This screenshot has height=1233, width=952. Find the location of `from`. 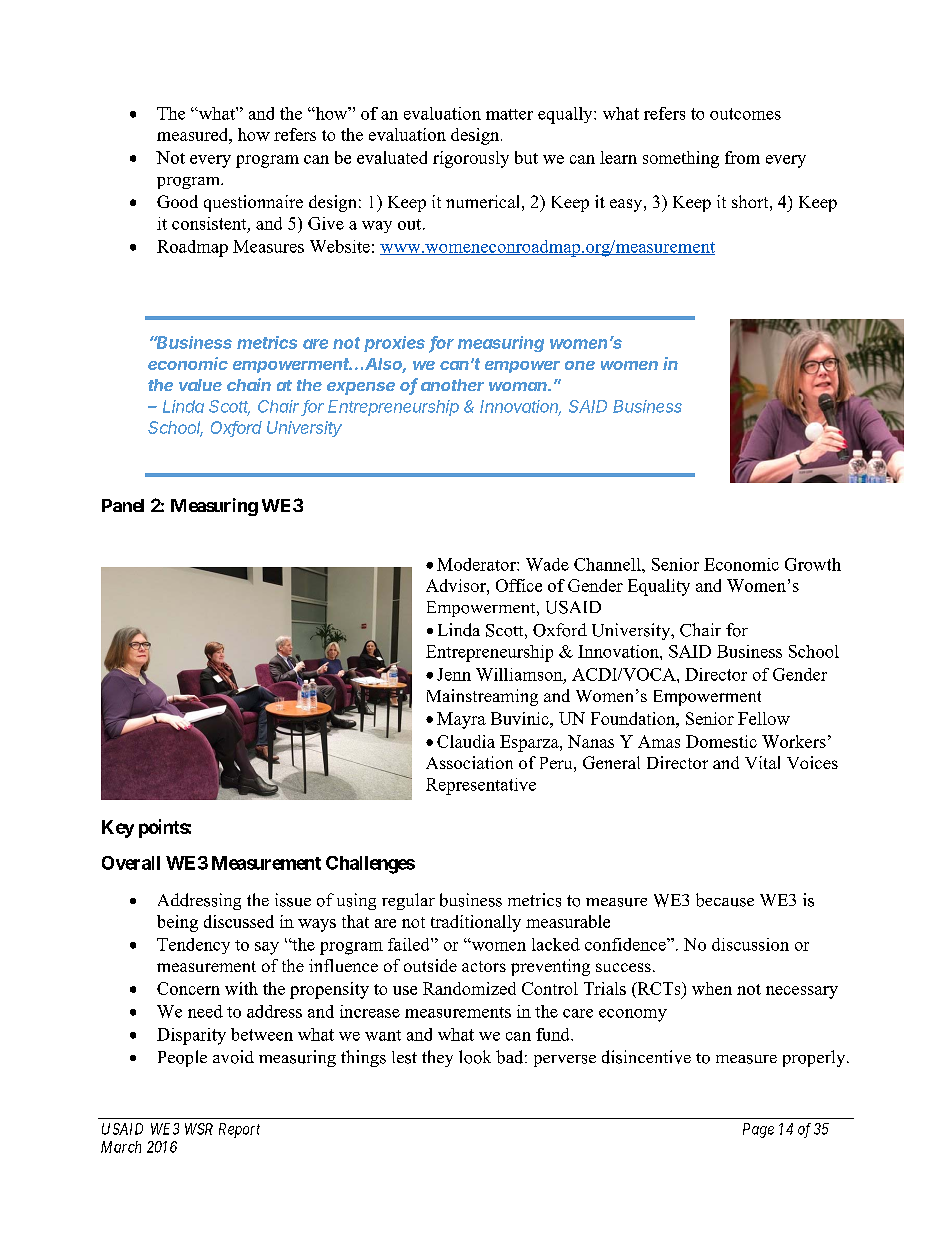

from is located at coordinates (742, 157).
